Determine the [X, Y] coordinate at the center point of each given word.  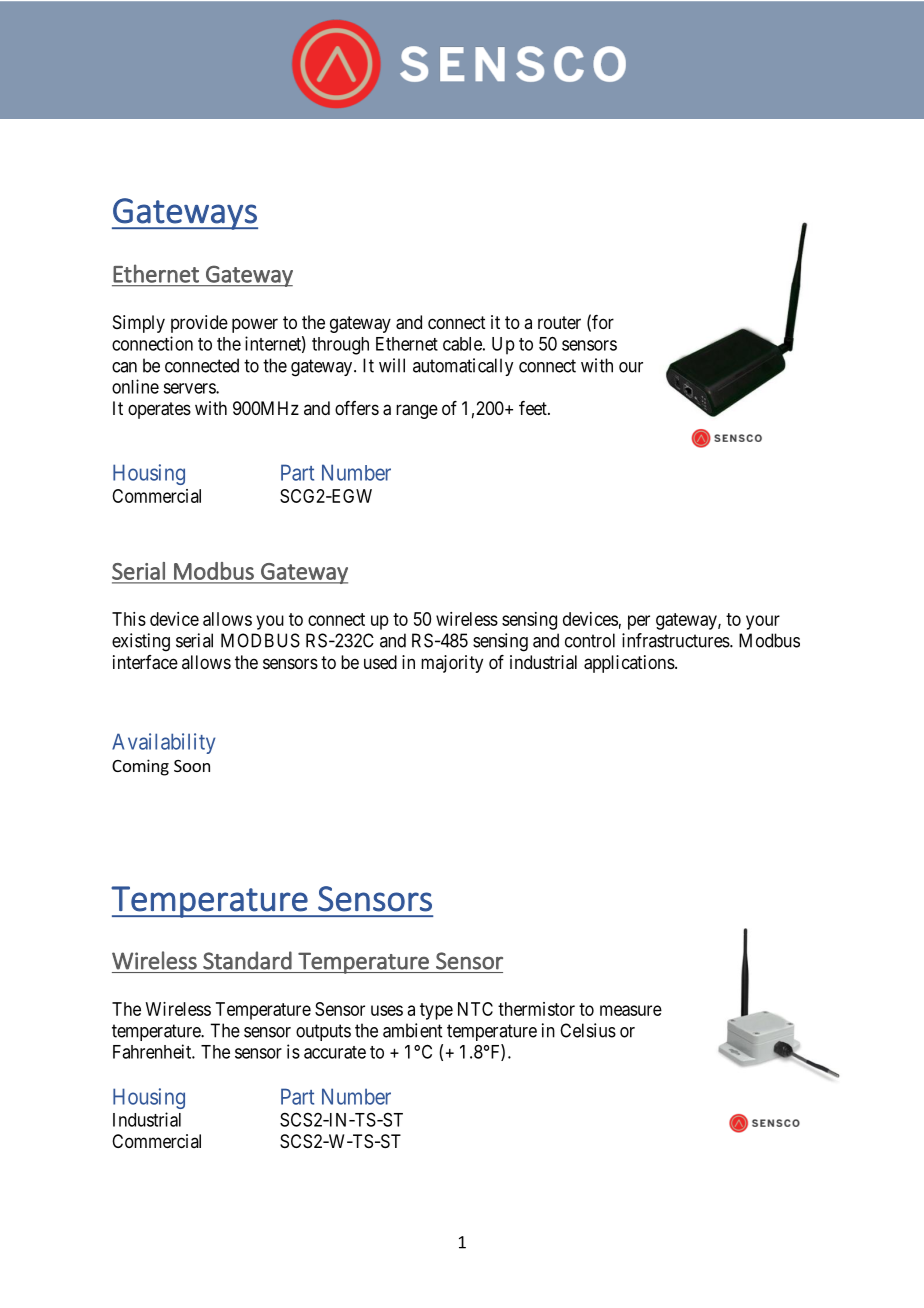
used [380, 662]
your [763, 622]
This [129, 619]
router [559, 322]
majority [452, 664]
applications [629, 664]
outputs [323, 1032]
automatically [463, 367]
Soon [192, 766]
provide [199, 324]
